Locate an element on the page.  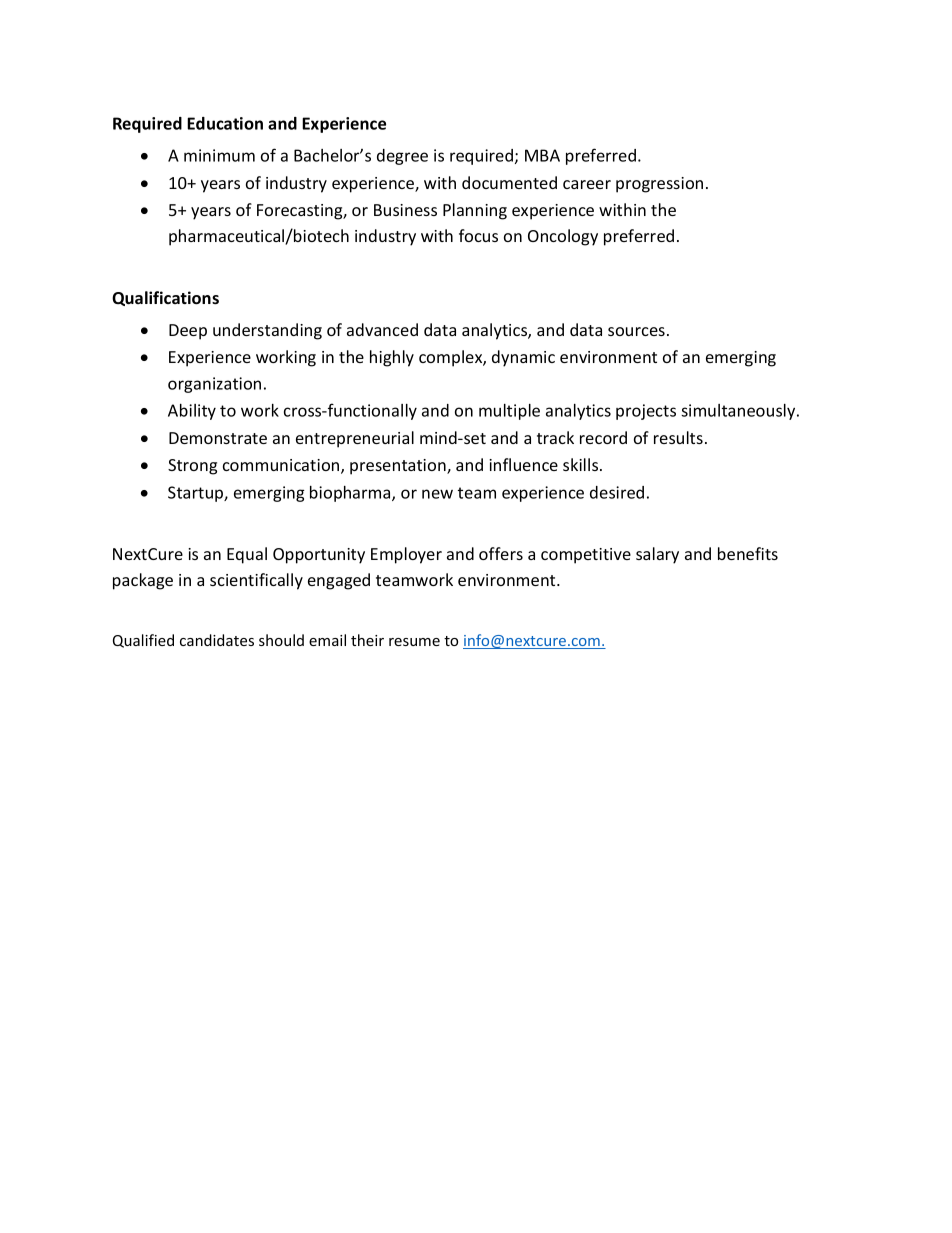
organization is located at coordinates (214, 385).
